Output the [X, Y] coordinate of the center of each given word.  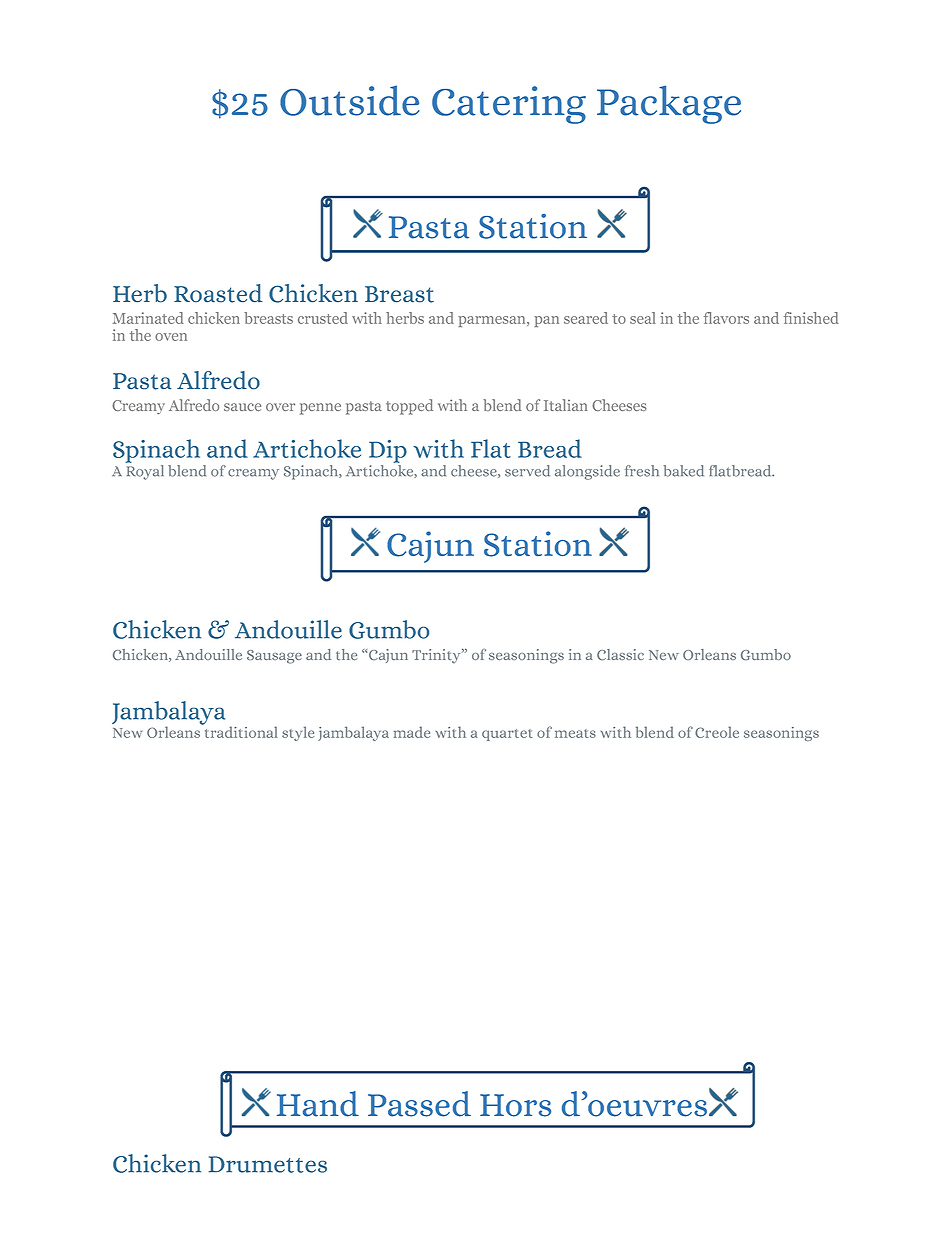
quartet [507, 735]
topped [409, 407]
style [298, 733]
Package [669, 104]
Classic [620, 654]
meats [575, 733]
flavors [726, 318]
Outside [350, 100]
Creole [717, 732]
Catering [509, 105]
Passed [419, 1104]
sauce [242, 407]
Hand [318, 1104]
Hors [515, 1105]
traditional [240, 731]
